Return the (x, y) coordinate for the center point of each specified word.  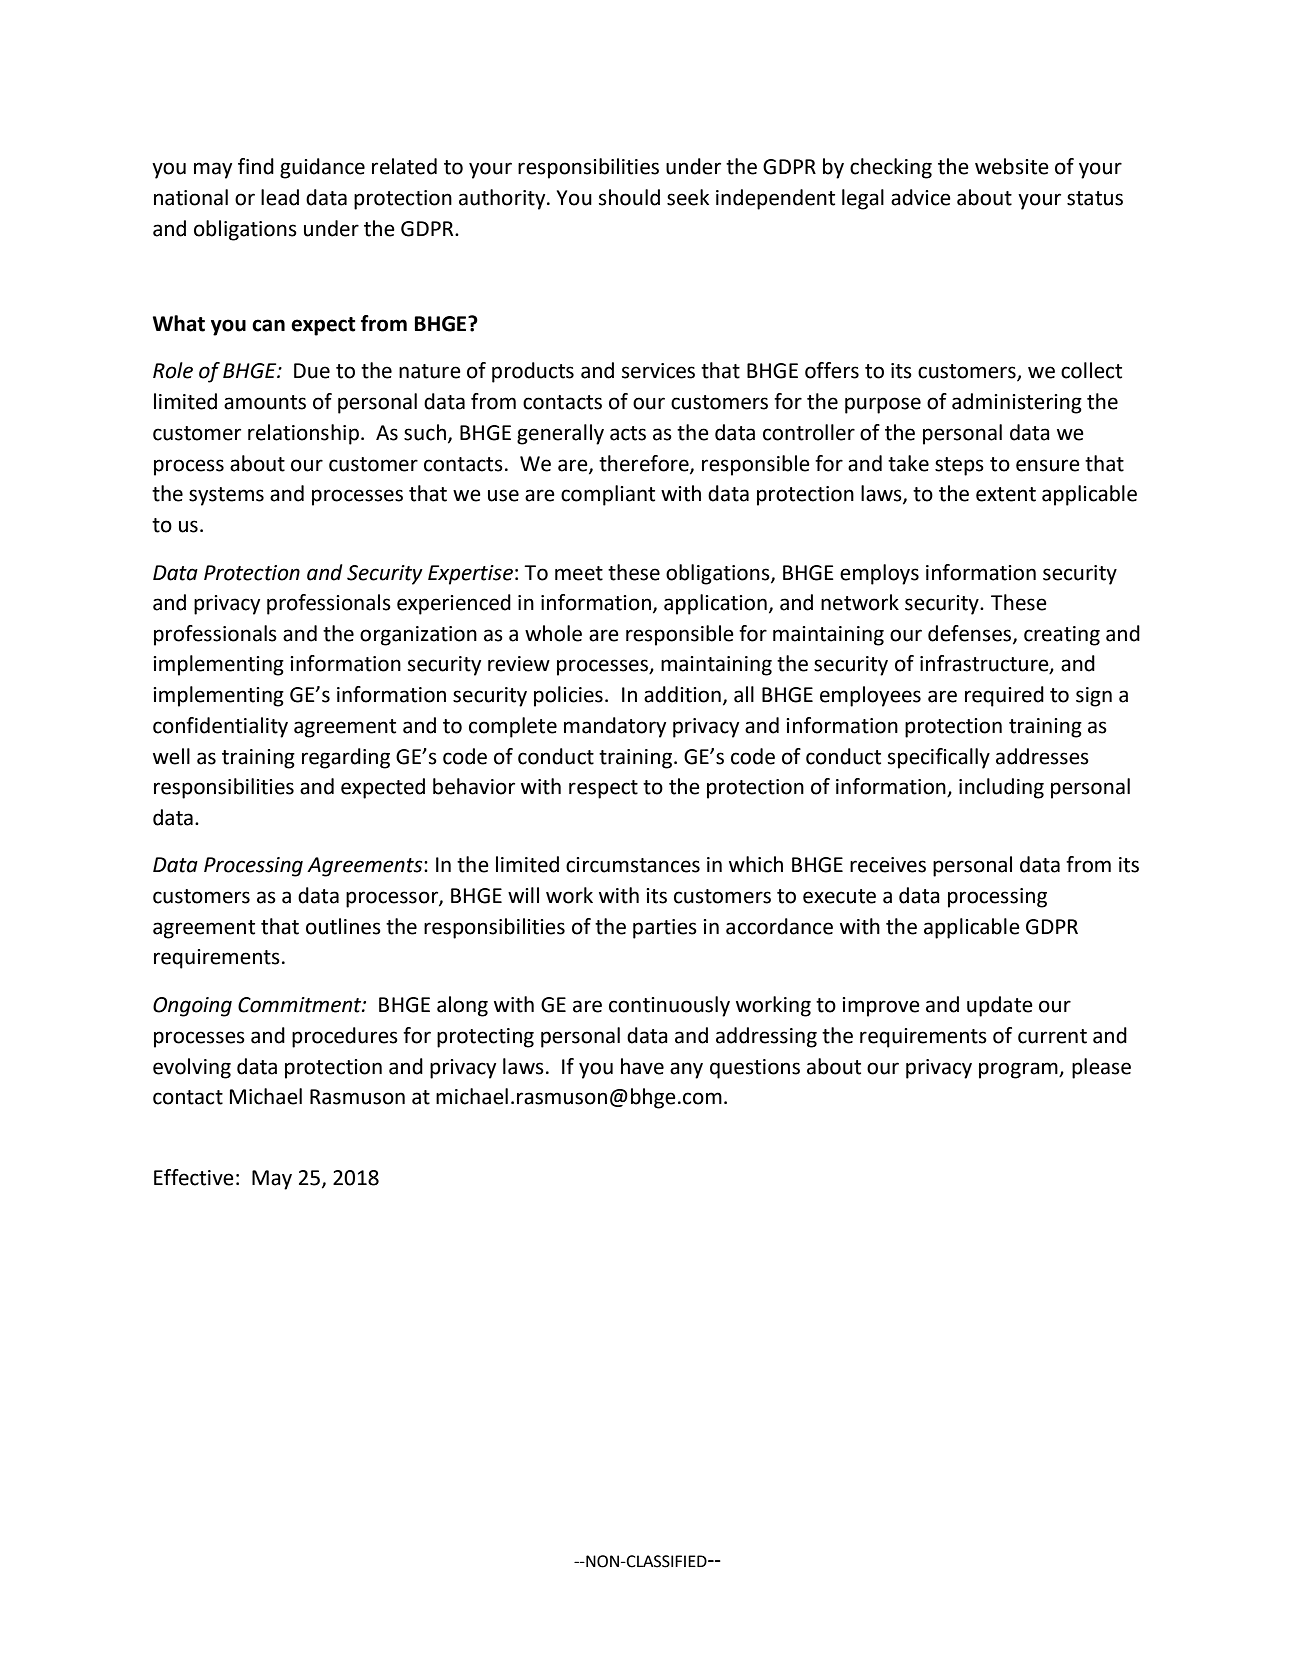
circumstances (633, 865)
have (642, 1066)
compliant (608, 495)
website (1012, 166)
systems (226, 496)
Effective (194, 1177)
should (629, 197)
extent (1006, 494)
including (1001, 788)
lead (280, 197)
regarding (346, 758)
